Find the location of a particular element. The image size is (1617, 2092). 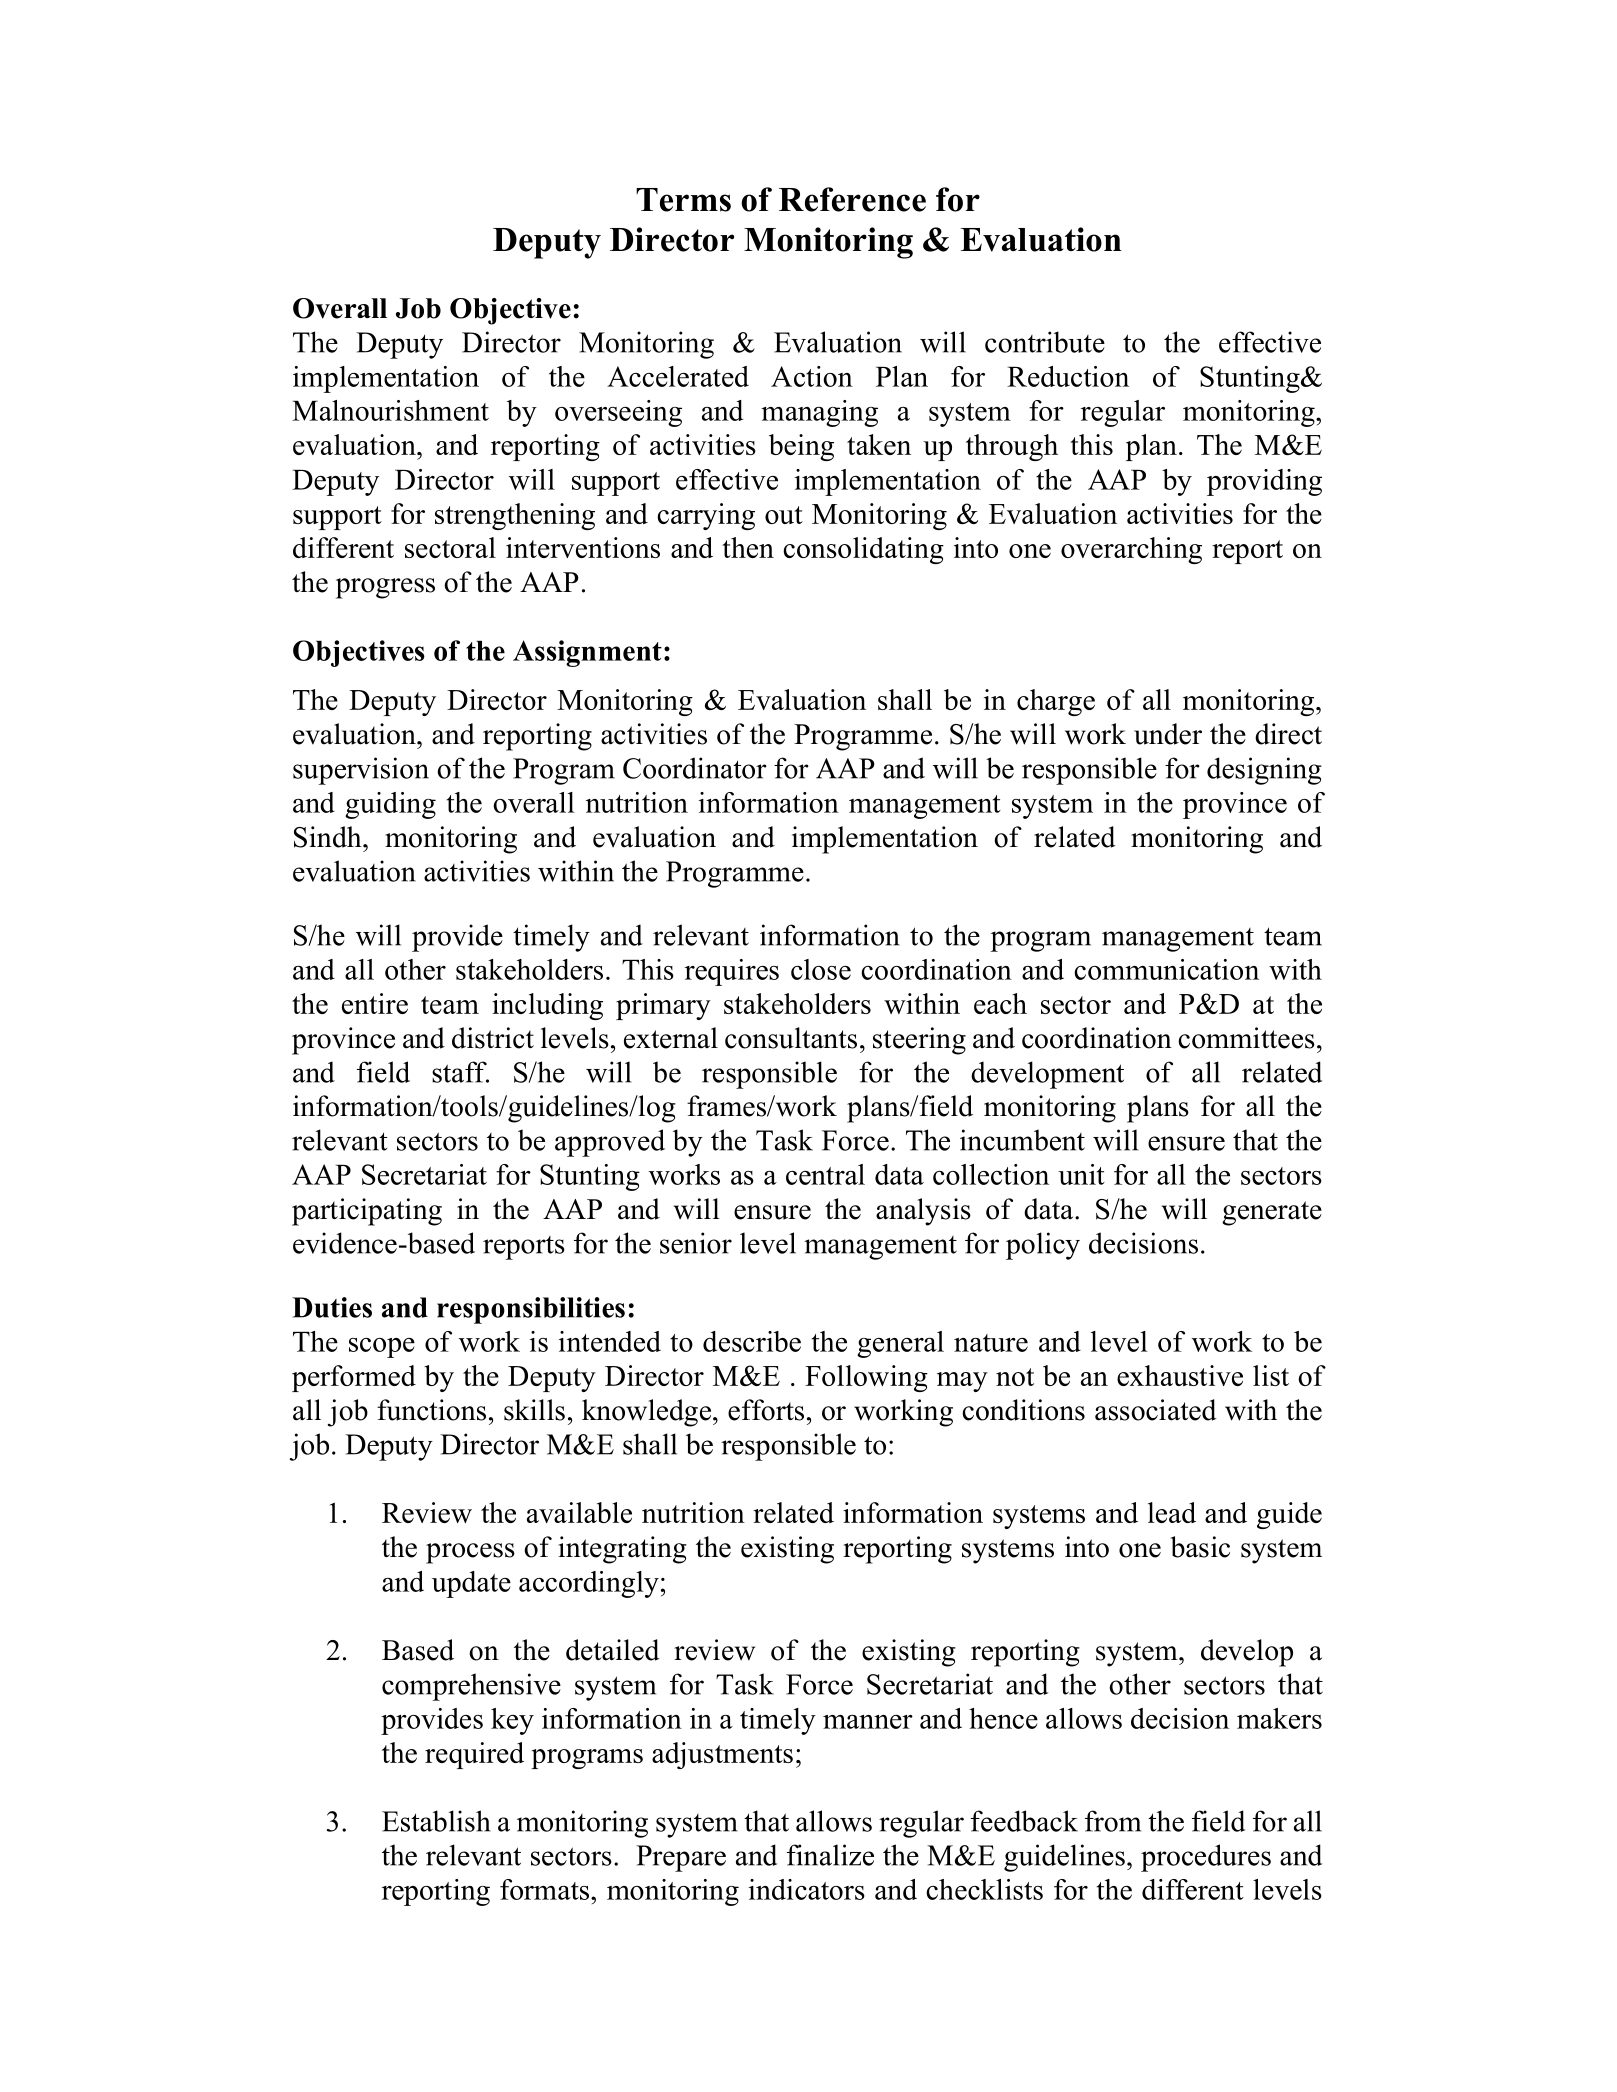

overarching is located at coordinates (1131, 550).
